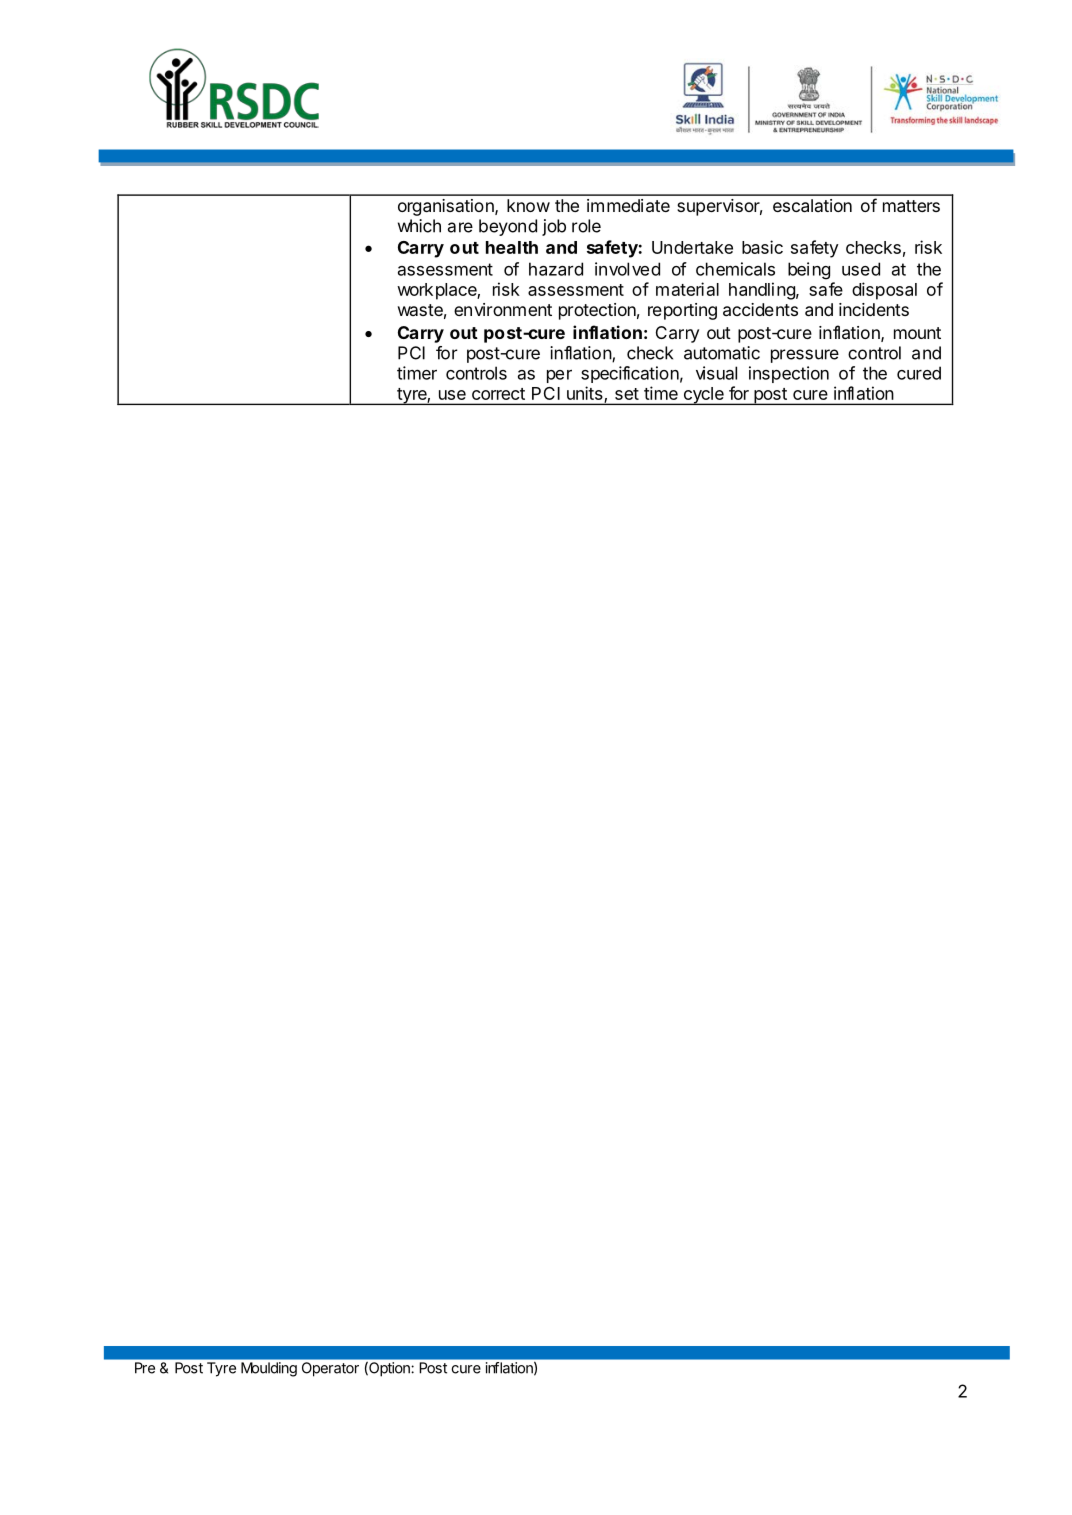  Describe the element at coordinates (498, 394) in the page. I see `correct` at that location.
